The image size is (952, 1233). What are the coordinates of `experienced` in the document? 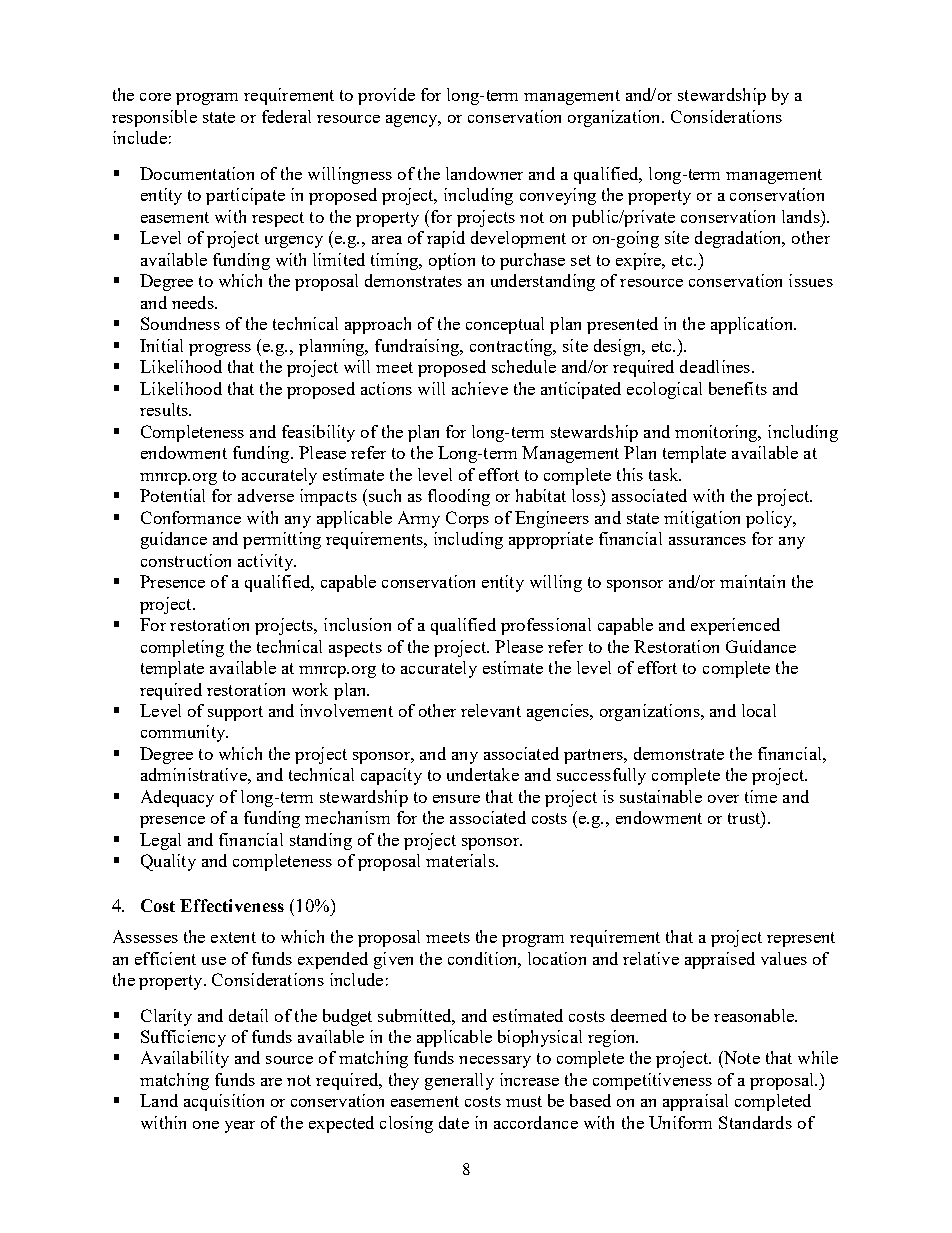 It's located at (735, 626).
